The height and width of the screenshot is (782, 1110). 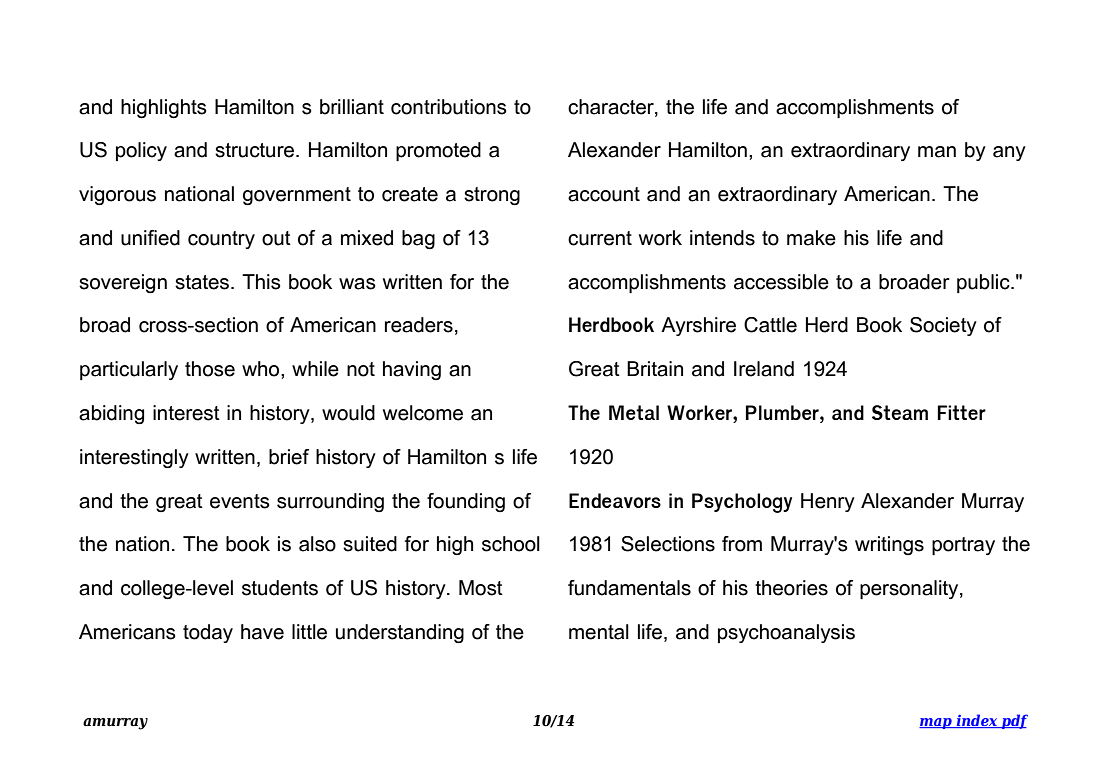 What do you see at coordinates (828, 502) in the screenshot?
I see `Henry` at bounding box center [828, 502].
